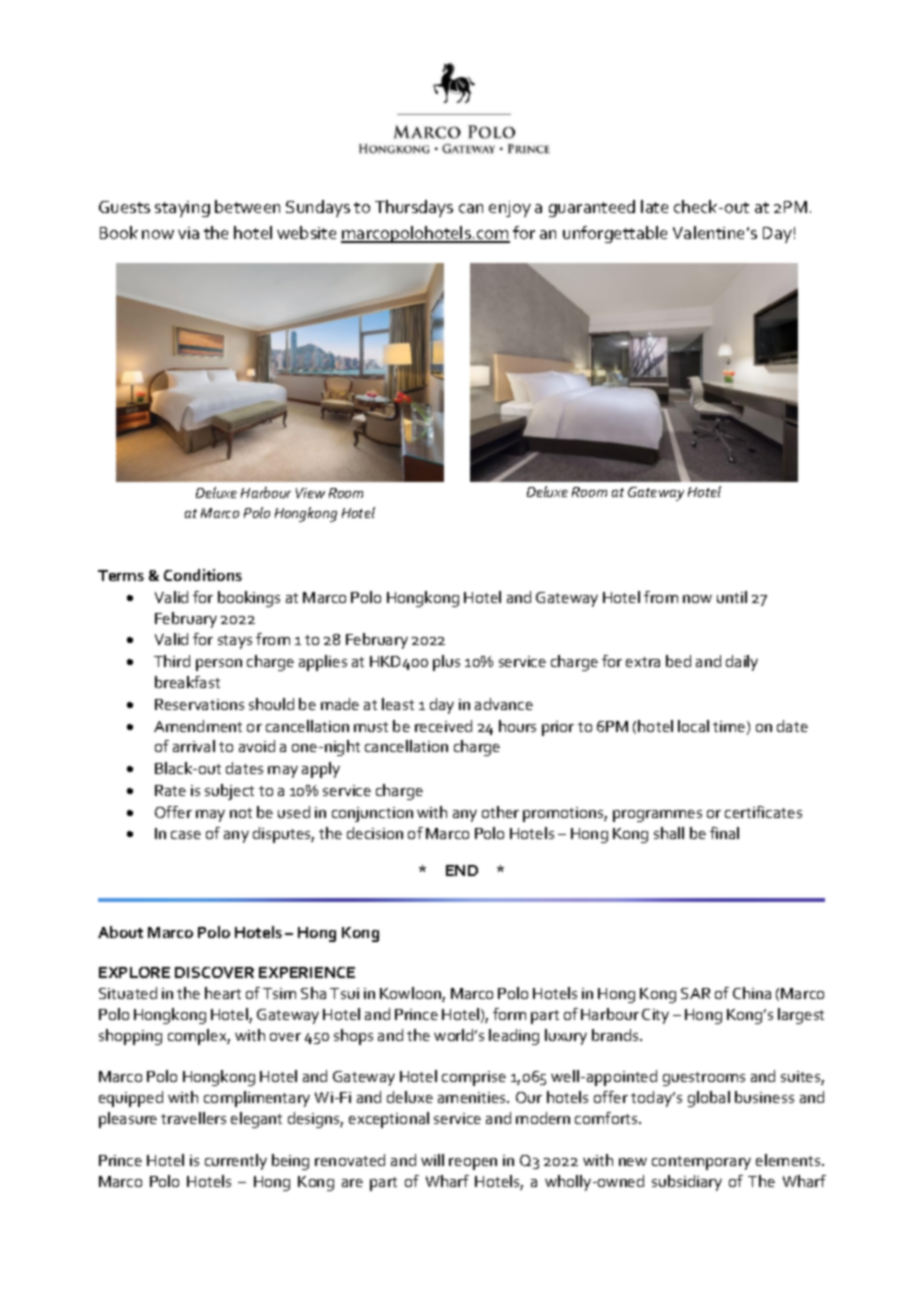  I want to click on late, so click(654, 206).
